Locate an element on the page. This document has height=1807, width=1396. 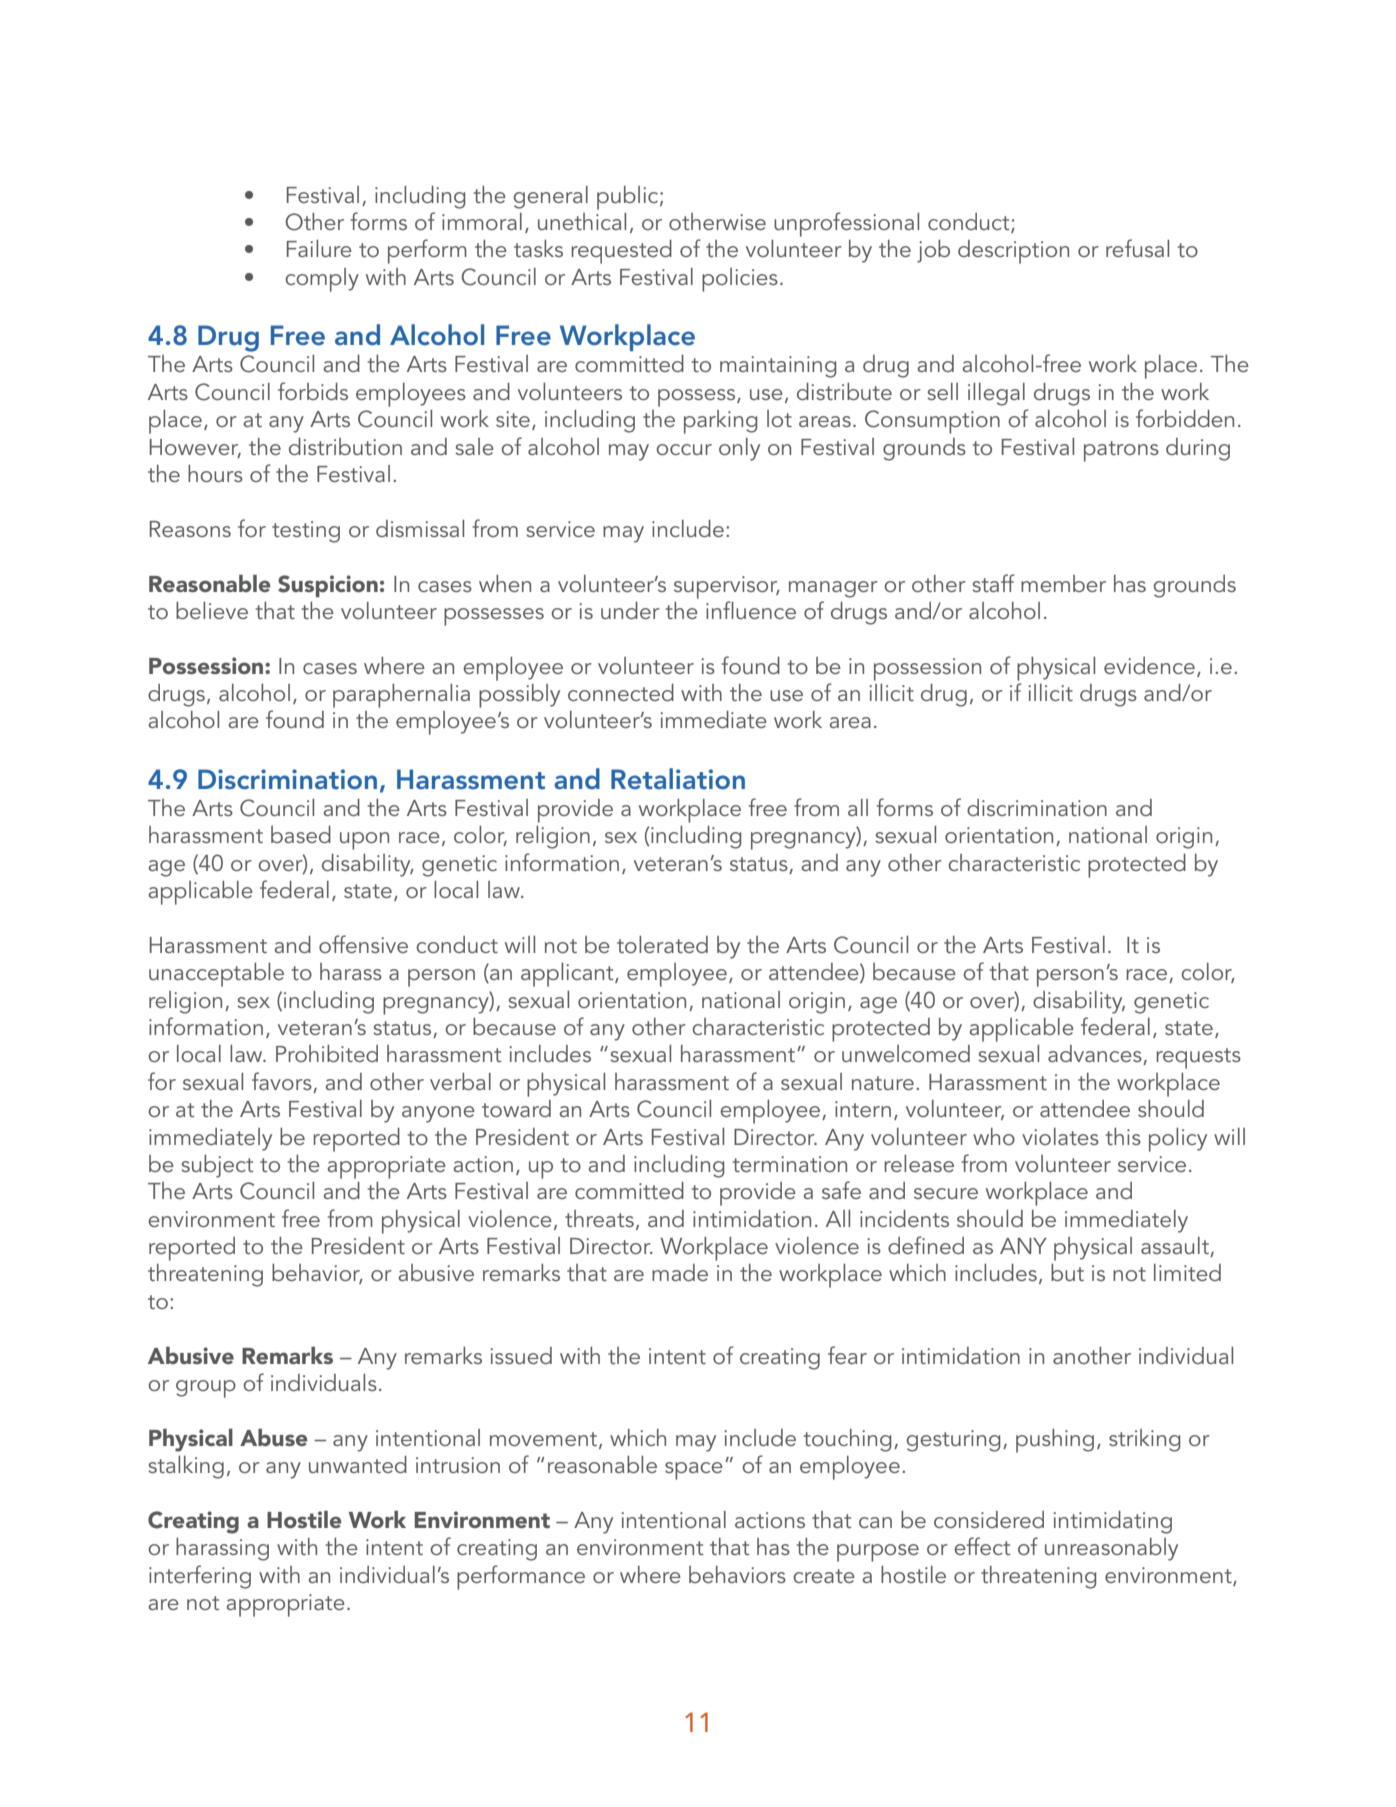
unwanted is located at coordinates (358, 1464).
